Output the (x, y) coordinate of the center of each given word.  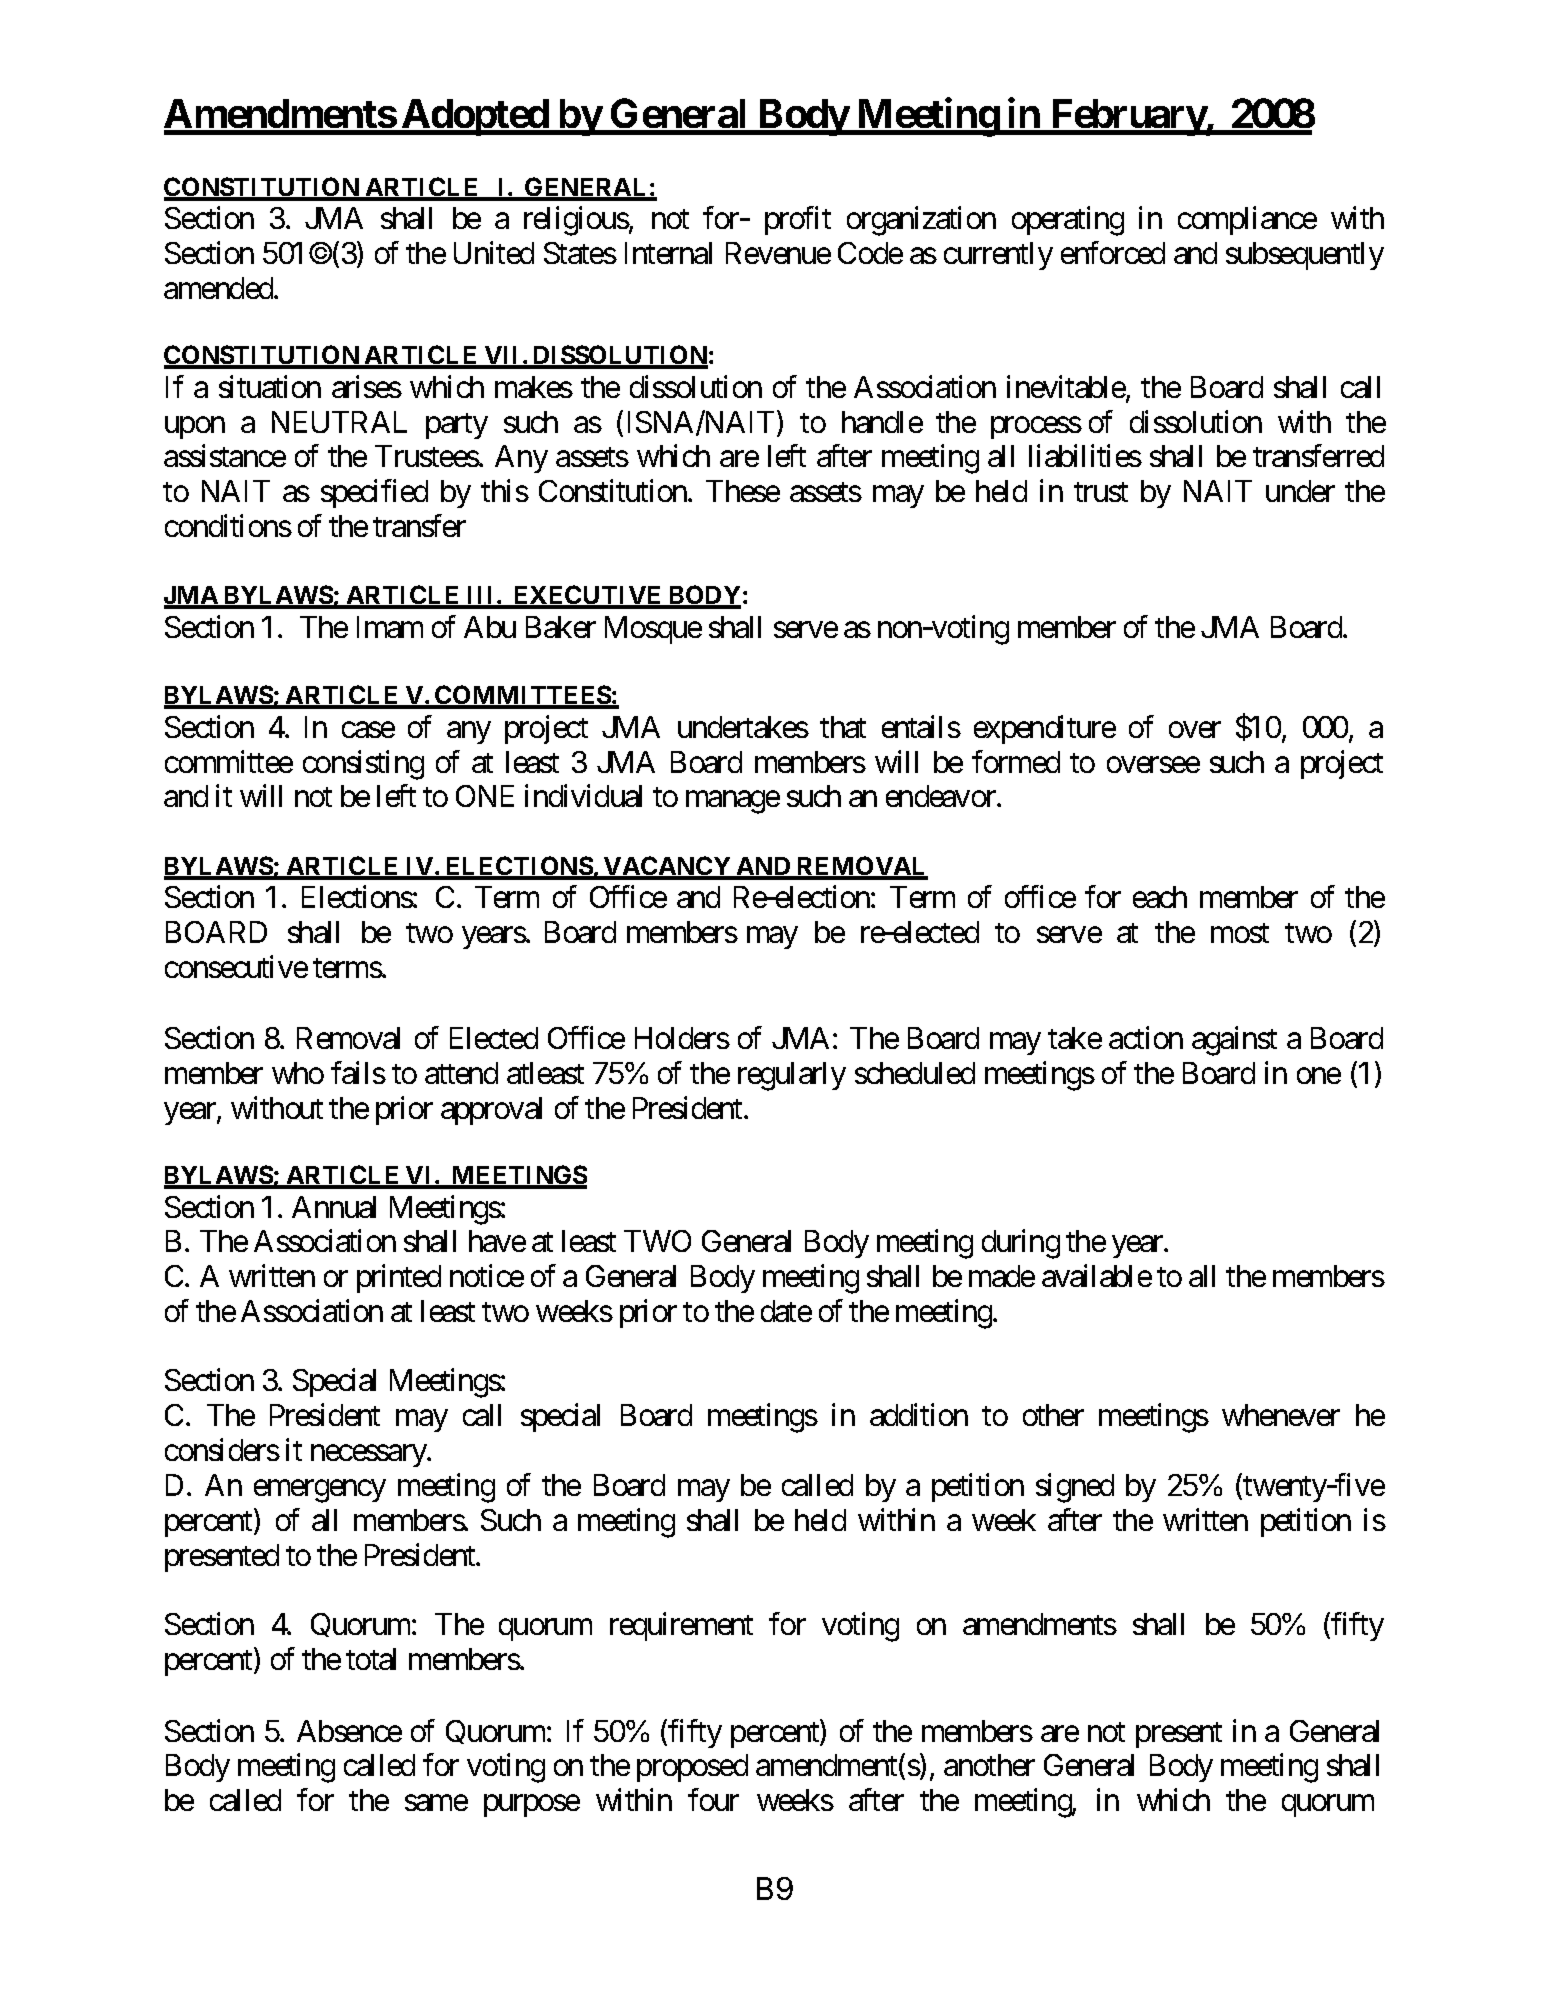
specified (374, 494)
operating (1068, 221)
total (371, 1659)
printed (399, 1278)
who (298, 1073)
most (1240, 933)
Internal (668, 253)
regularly (792, 1076)
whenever (1281, 1415)
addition (919, 1415)
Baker (561, 627)
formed (1016, 761)
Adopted (475, 117)
